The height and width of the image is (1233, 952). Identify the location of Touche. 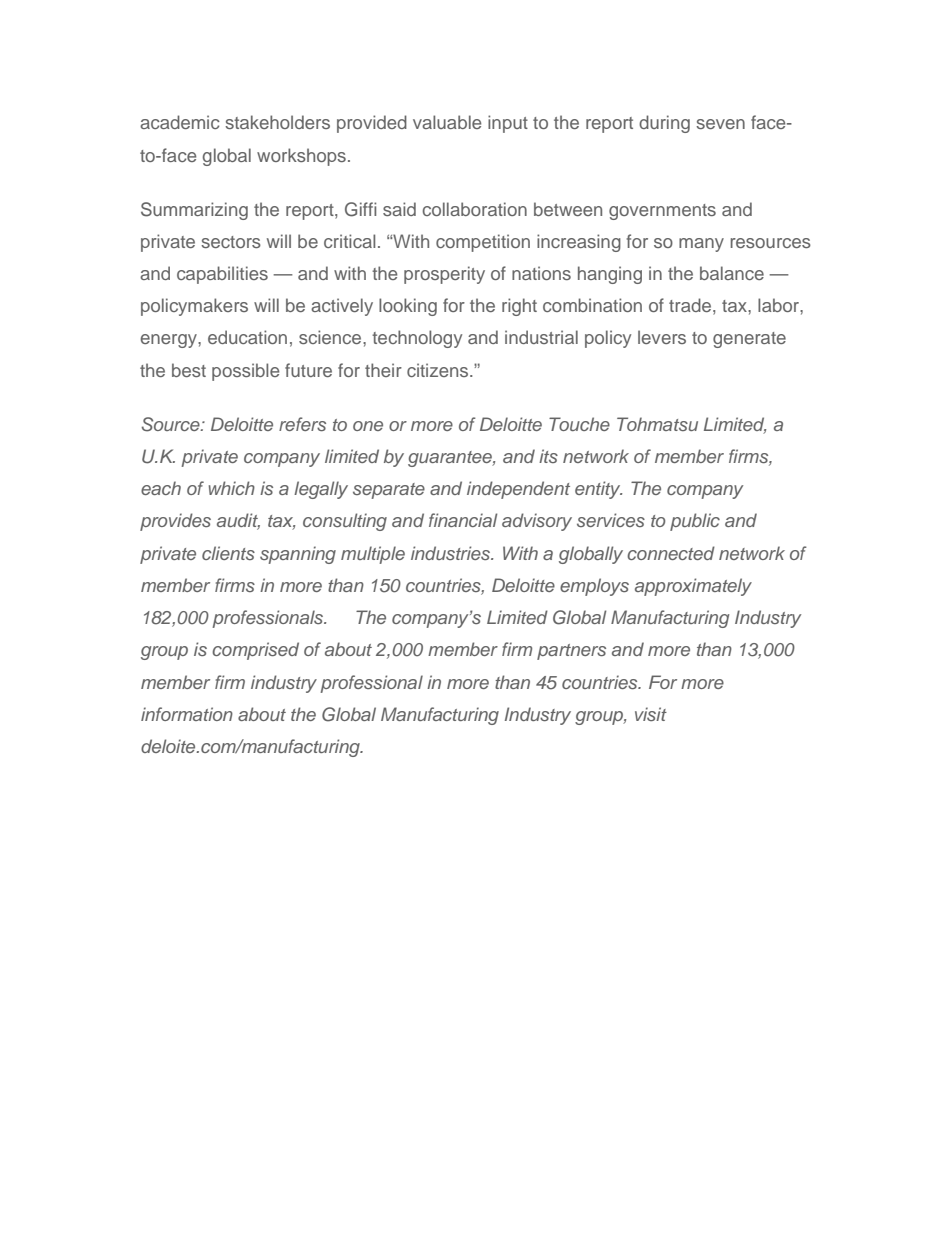
(579, 424).
